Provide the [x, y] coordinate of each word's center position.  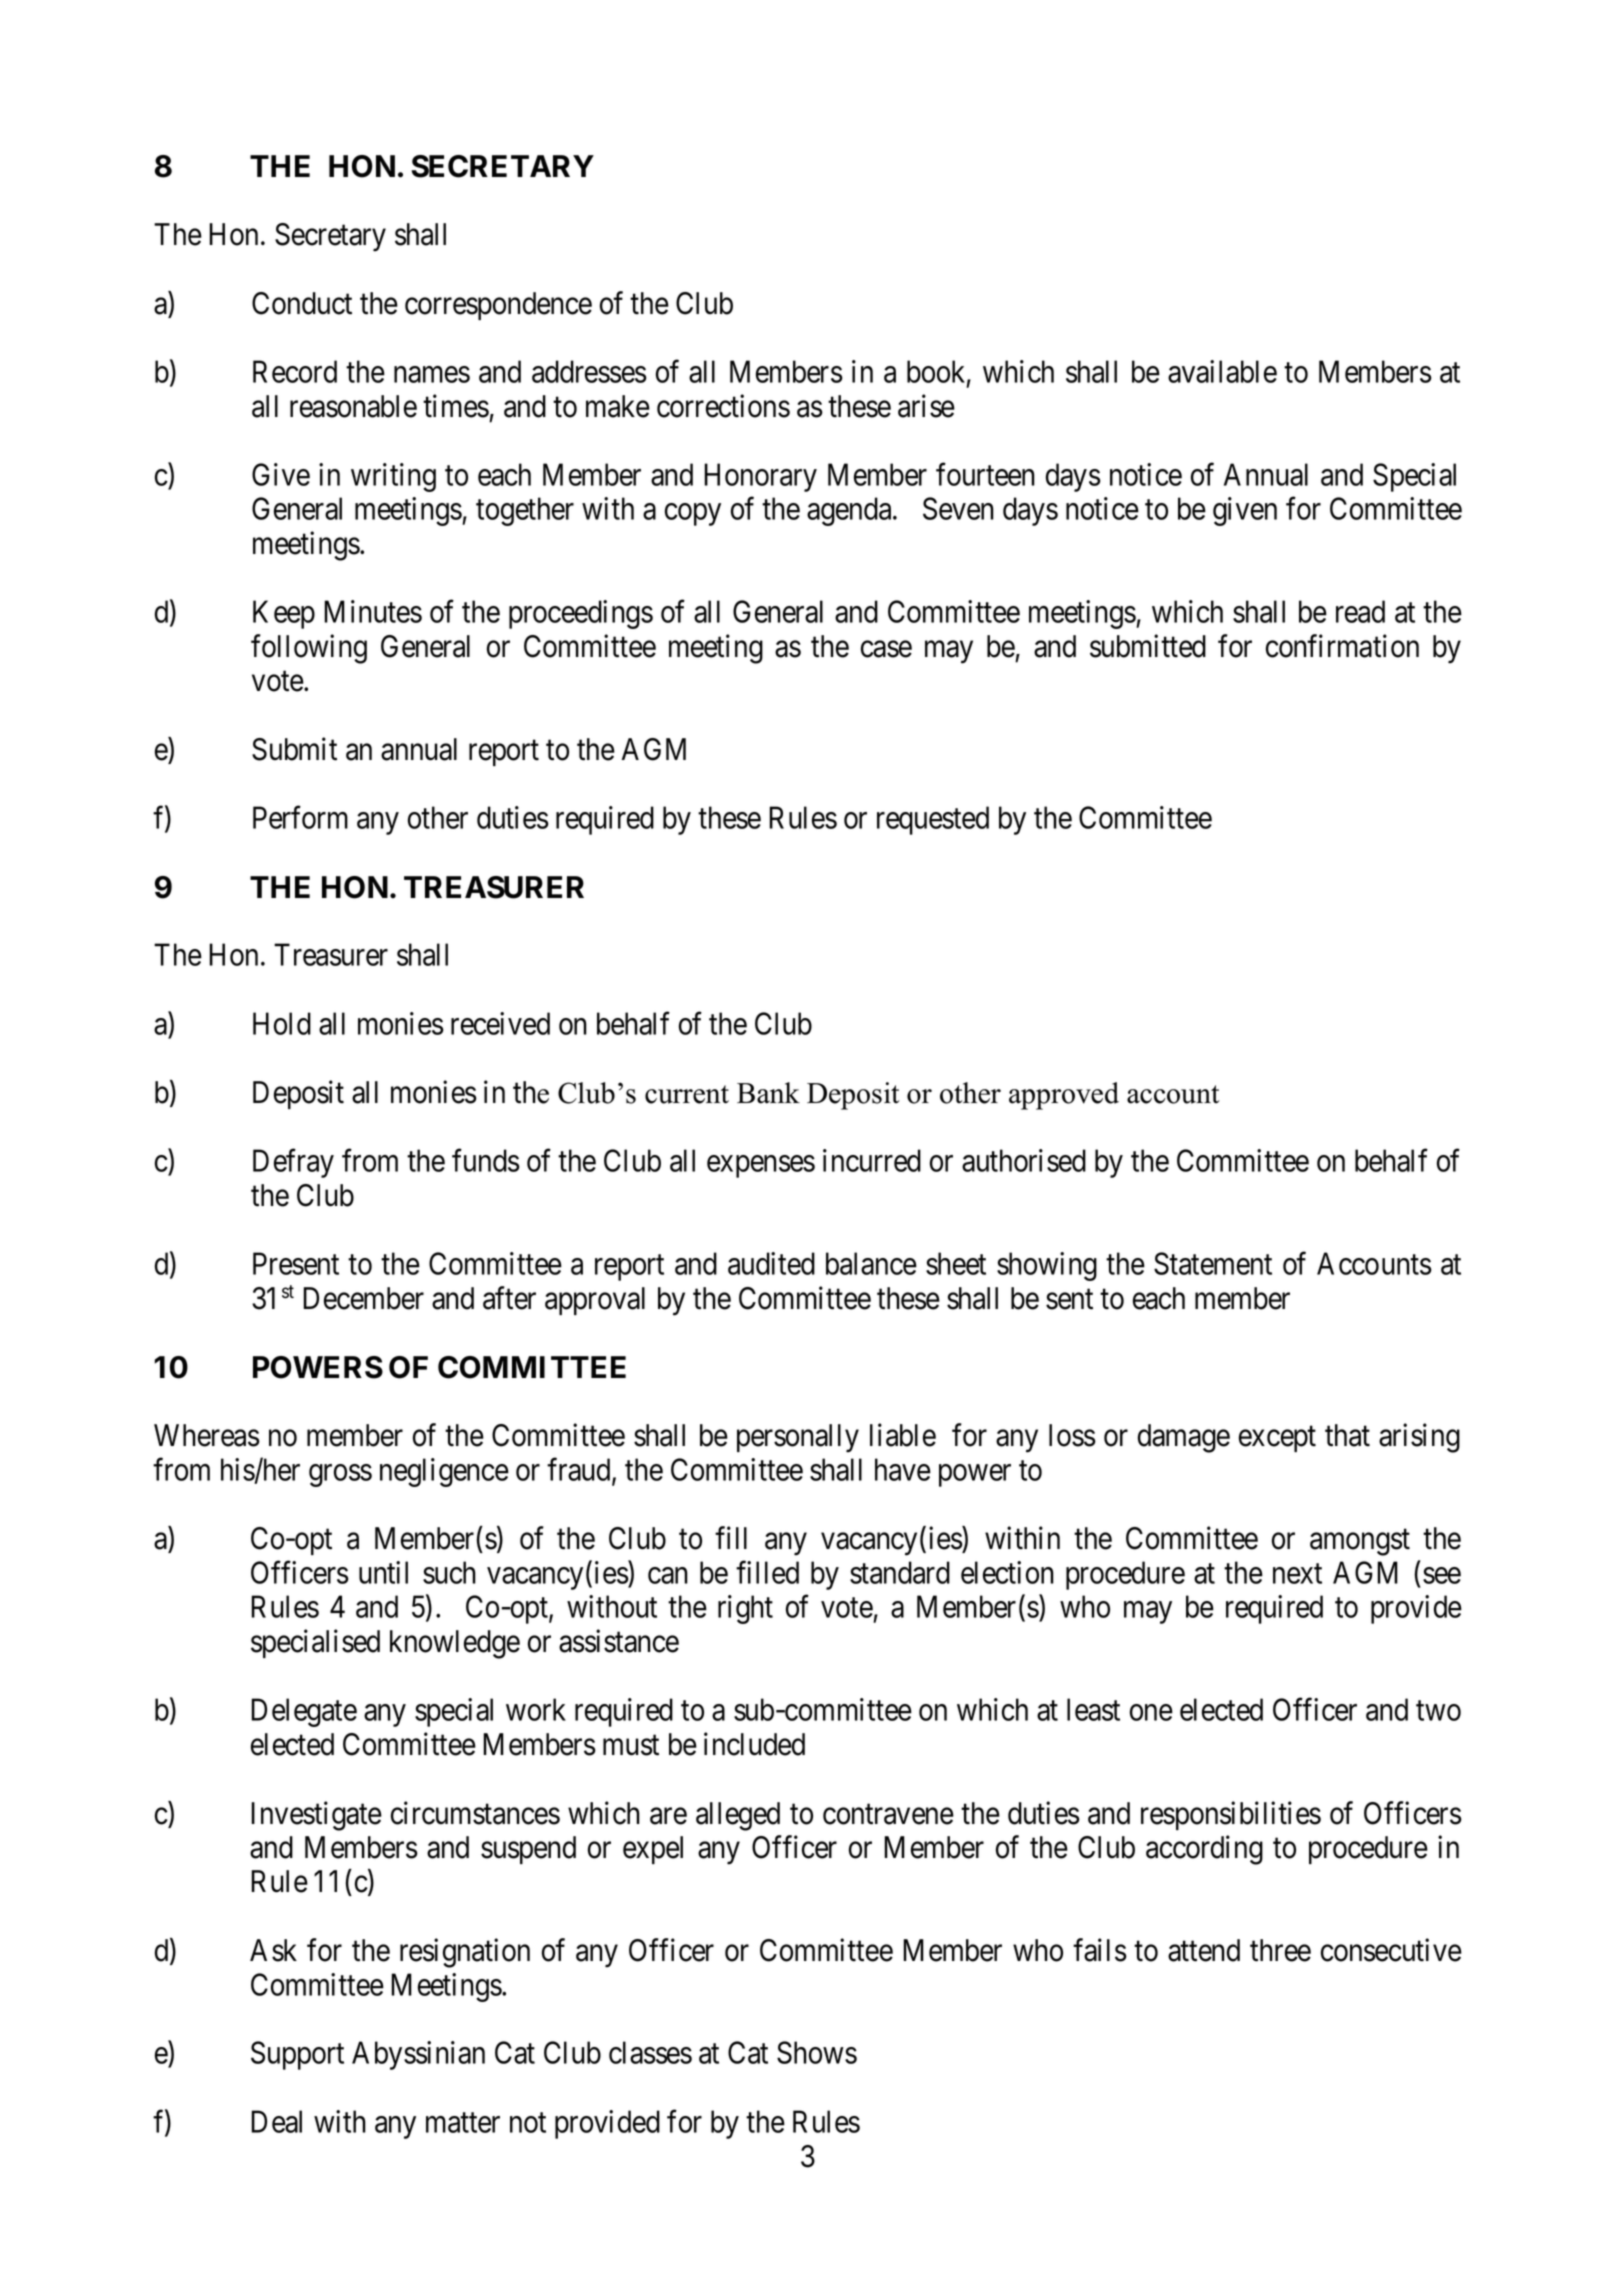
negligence [444, 1472]
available [1222, 371]
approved [1064, 1096]
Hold [282, 1023]
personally [798, 1438]
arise [926, 406]
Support [297, 2055]
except [1277, 1439]
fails [1100, 1950]
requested [933, 820]
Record [295, 371]
